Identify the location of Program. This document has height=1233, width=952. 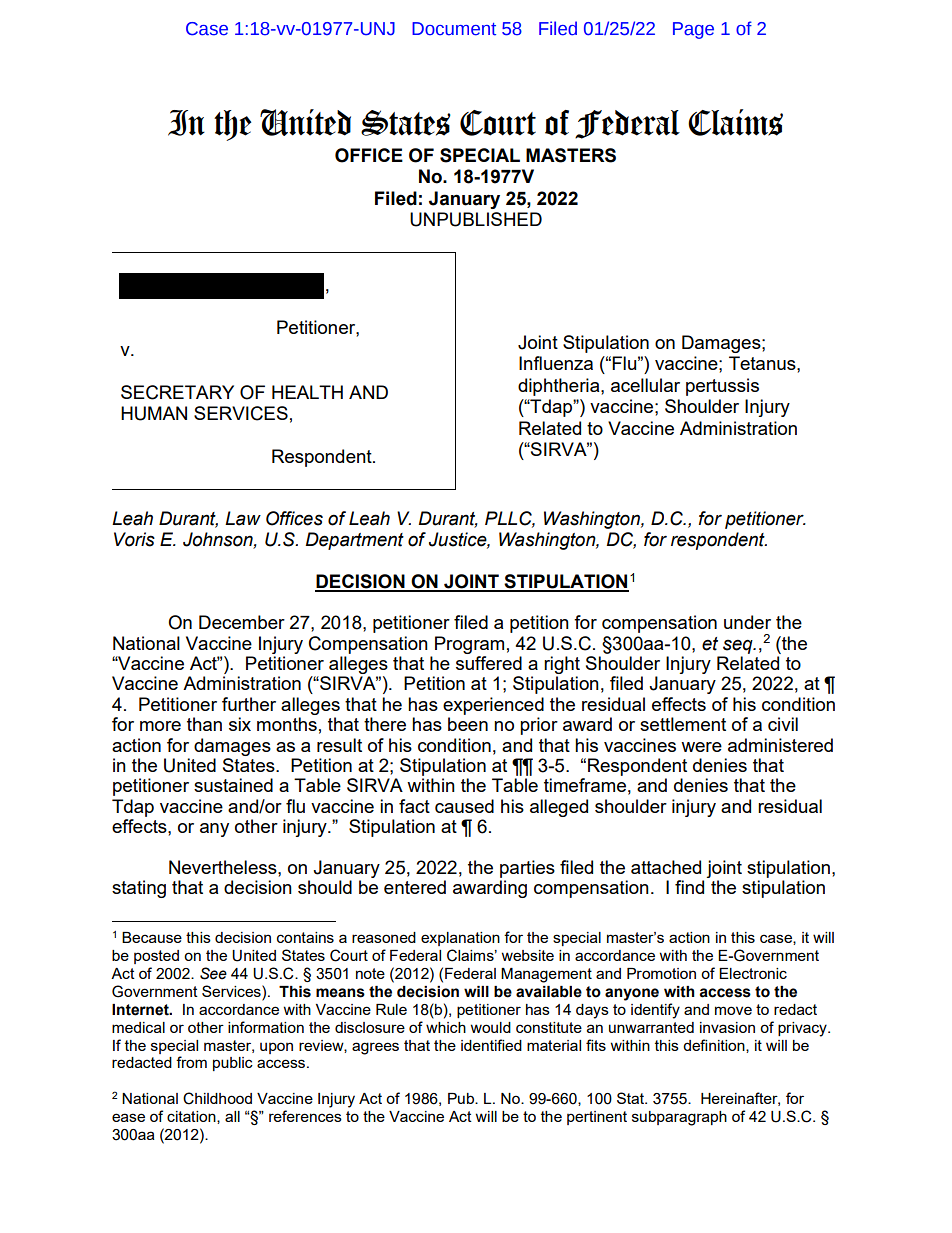
(469, 645).
